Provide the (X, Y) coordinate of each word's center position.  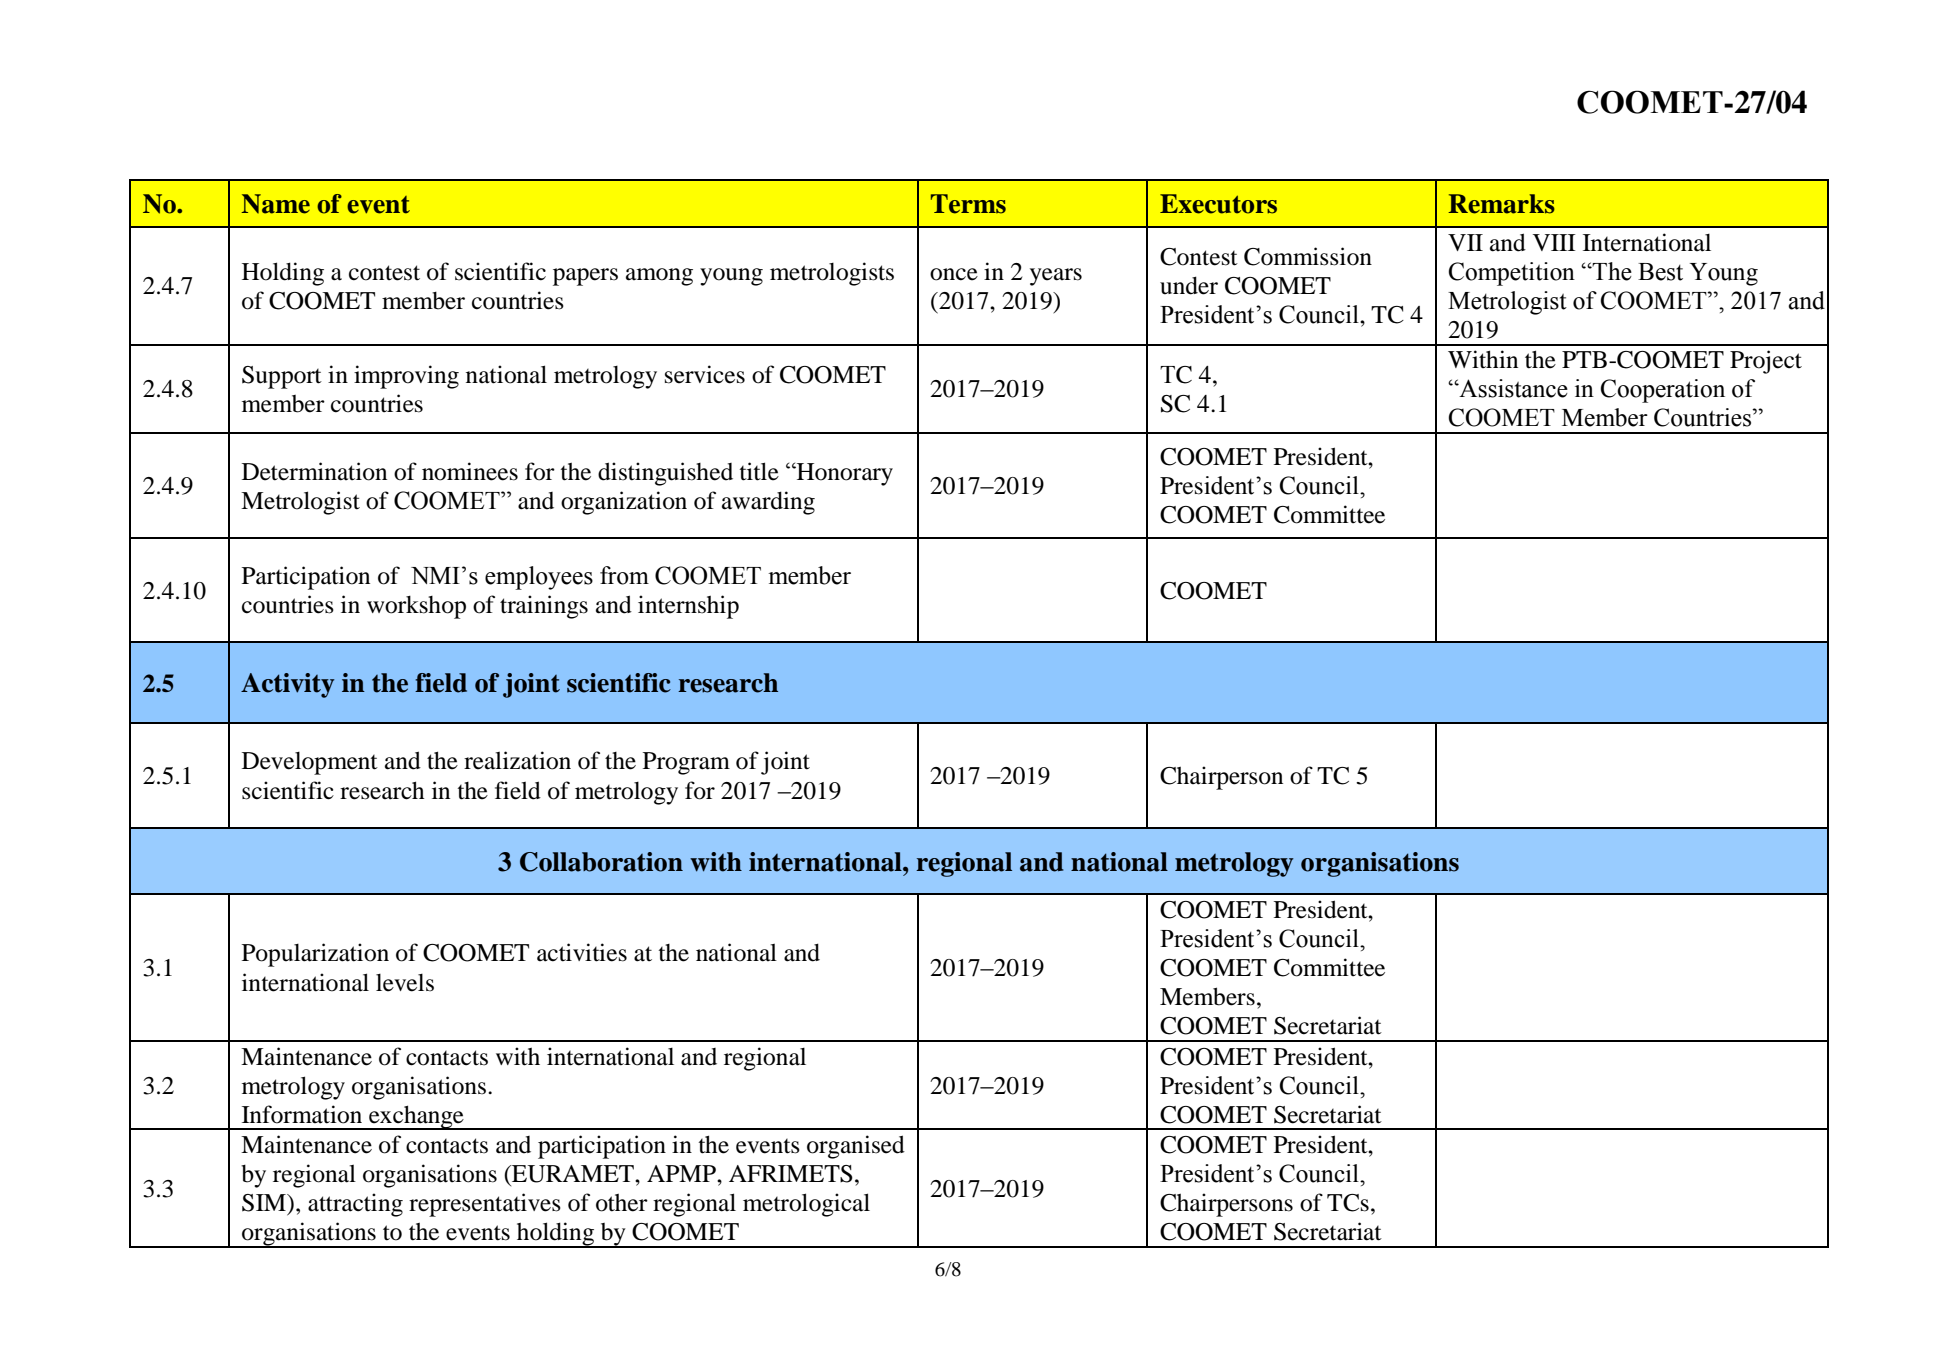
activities (582, 952)
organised (856, 1147)
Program (686, 763)
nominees (470, 471)
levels (405, 983)
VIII (1554, 242)
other (622, 1203)
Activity (288, 685)
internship (688, 607)
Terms (968, 204)
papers (585, 277)
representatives (485, 1205)
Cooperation (1663, 391)
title (759, 471)
